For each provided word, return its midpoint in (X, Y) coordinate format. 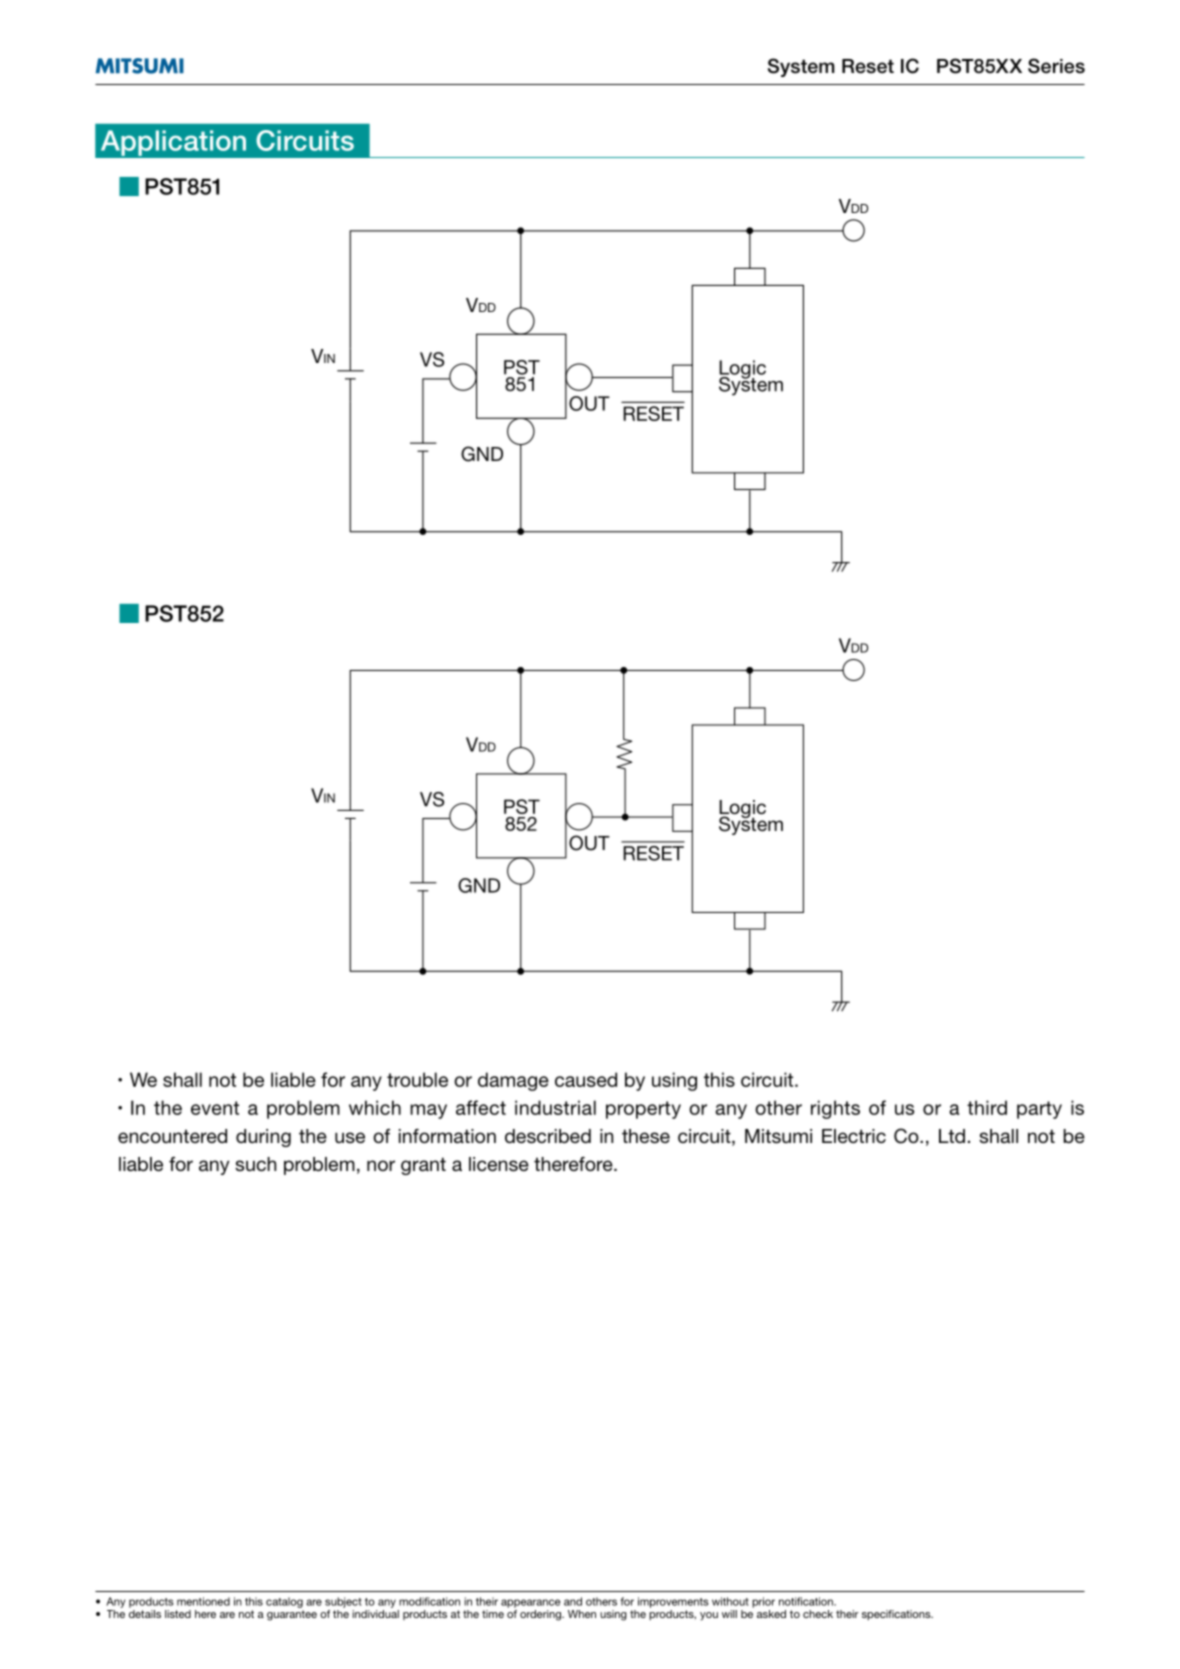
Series (1056, 66)
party (1039, 1110)
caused (586, 1079)
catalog (284, 1602)
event (215, 1108)
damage (513, 1081)
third (987, 1107)
